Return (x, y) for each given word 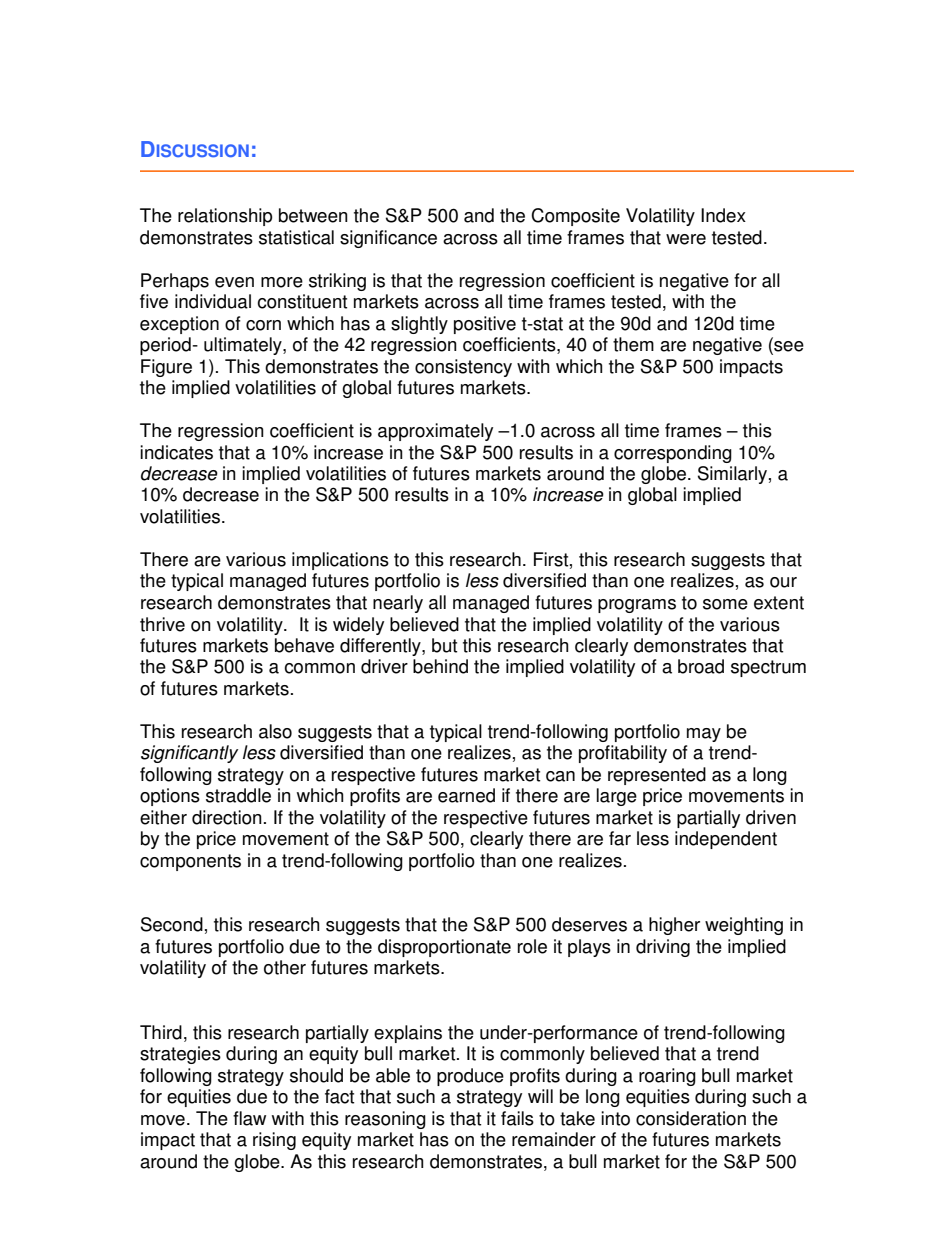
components (190, 862)
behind (440, 666)
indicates (176, 452)
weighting (744, 926)
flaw (249, 1118)
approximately (435, 432)
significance (388, 239)
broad (701, 666)
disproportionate (444, 948)
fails (517, 1118)
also (275, 731)
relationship (225, 217)
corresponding (673, 454)
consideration (691, 1118)
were (686, 239)
